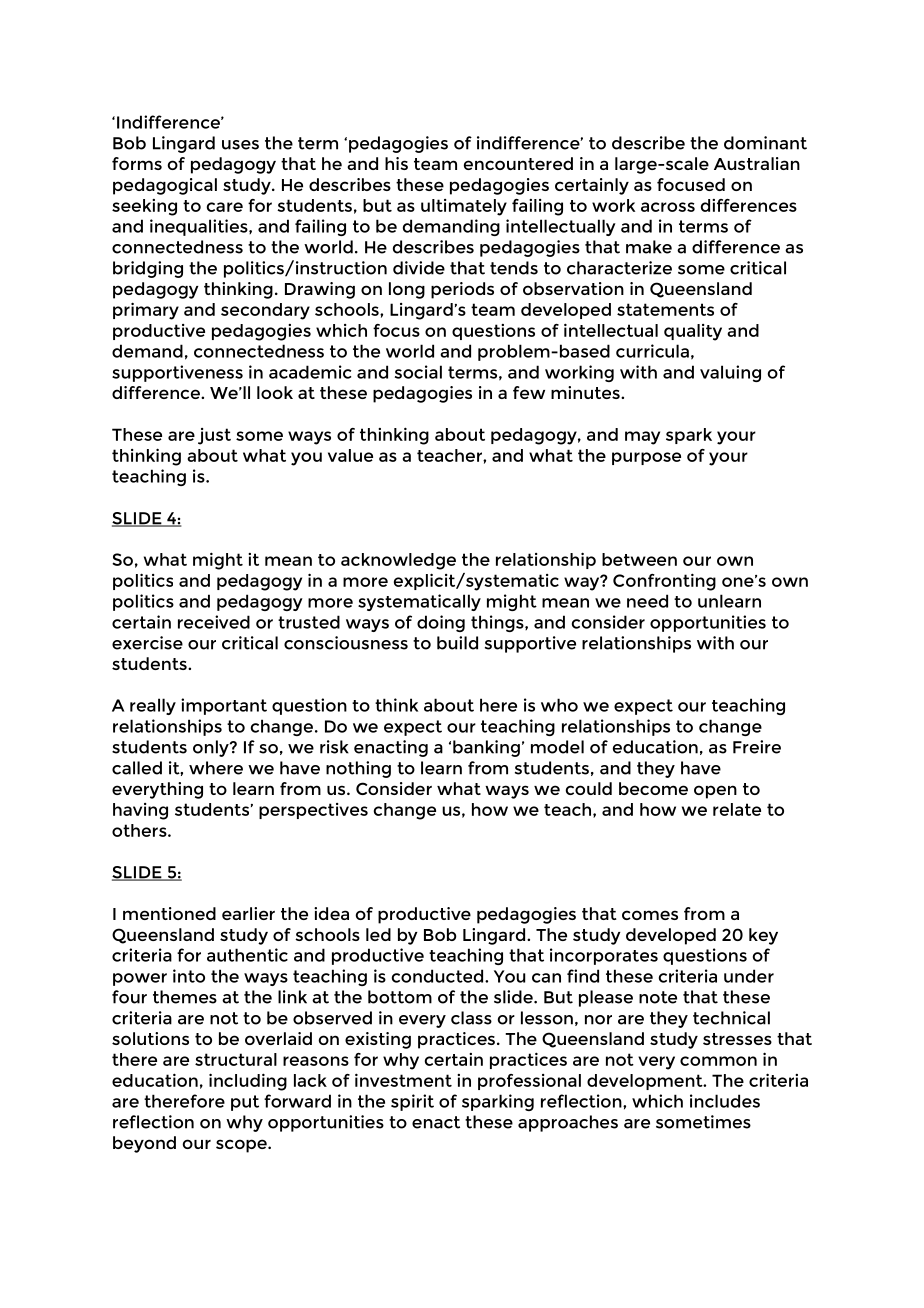  Describe the element at coordinates (457, 643) in the document. I see `build` at that location.
